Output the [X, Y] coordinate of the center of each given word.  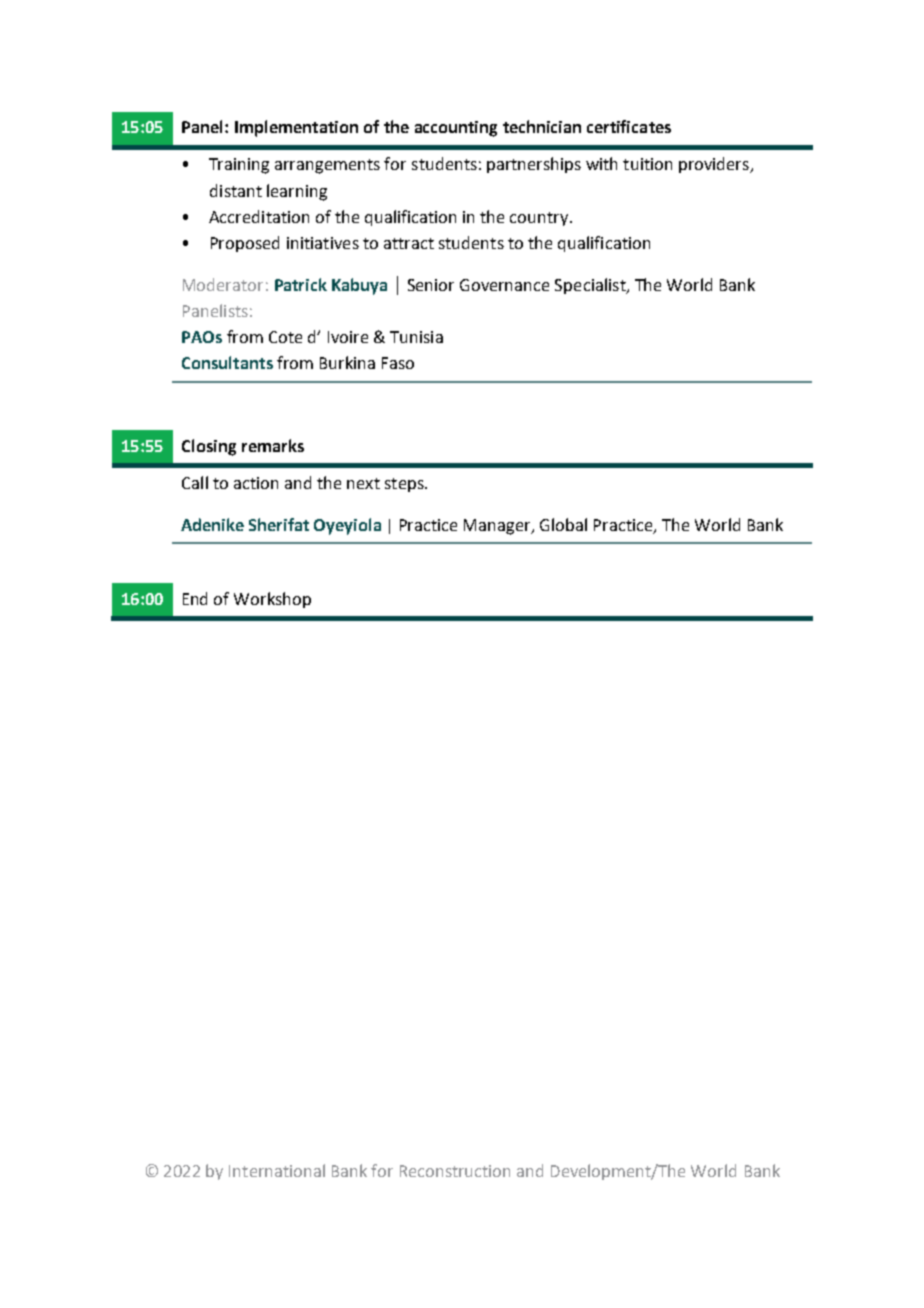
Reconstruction [455, 1171]
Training [239, 166]
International [277, 1170]
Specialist [591, 286]
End [195, 598]
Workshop [272, 600]
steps [405, 485]
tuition [647, 164]
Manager [498, 527]
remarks [273, 445]
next [363, 483]
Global [563, 524]
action [256, 483]
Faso [398, 363]
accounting [456, 129]
